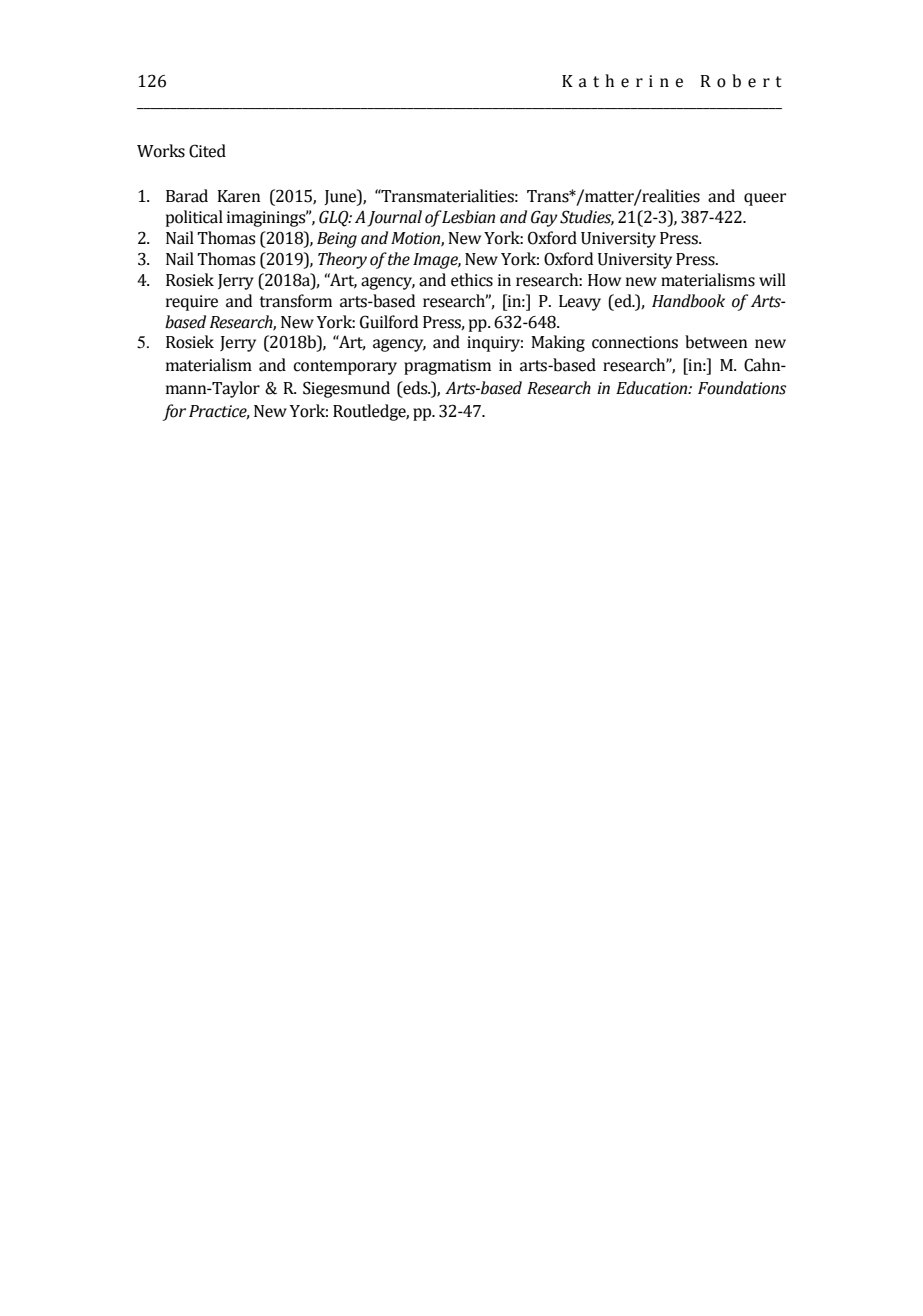 This document has height=1316, width=923. What do you see at coordinates (765, 199) in the document?
I see `queer` at bounding box center [765, 199].
